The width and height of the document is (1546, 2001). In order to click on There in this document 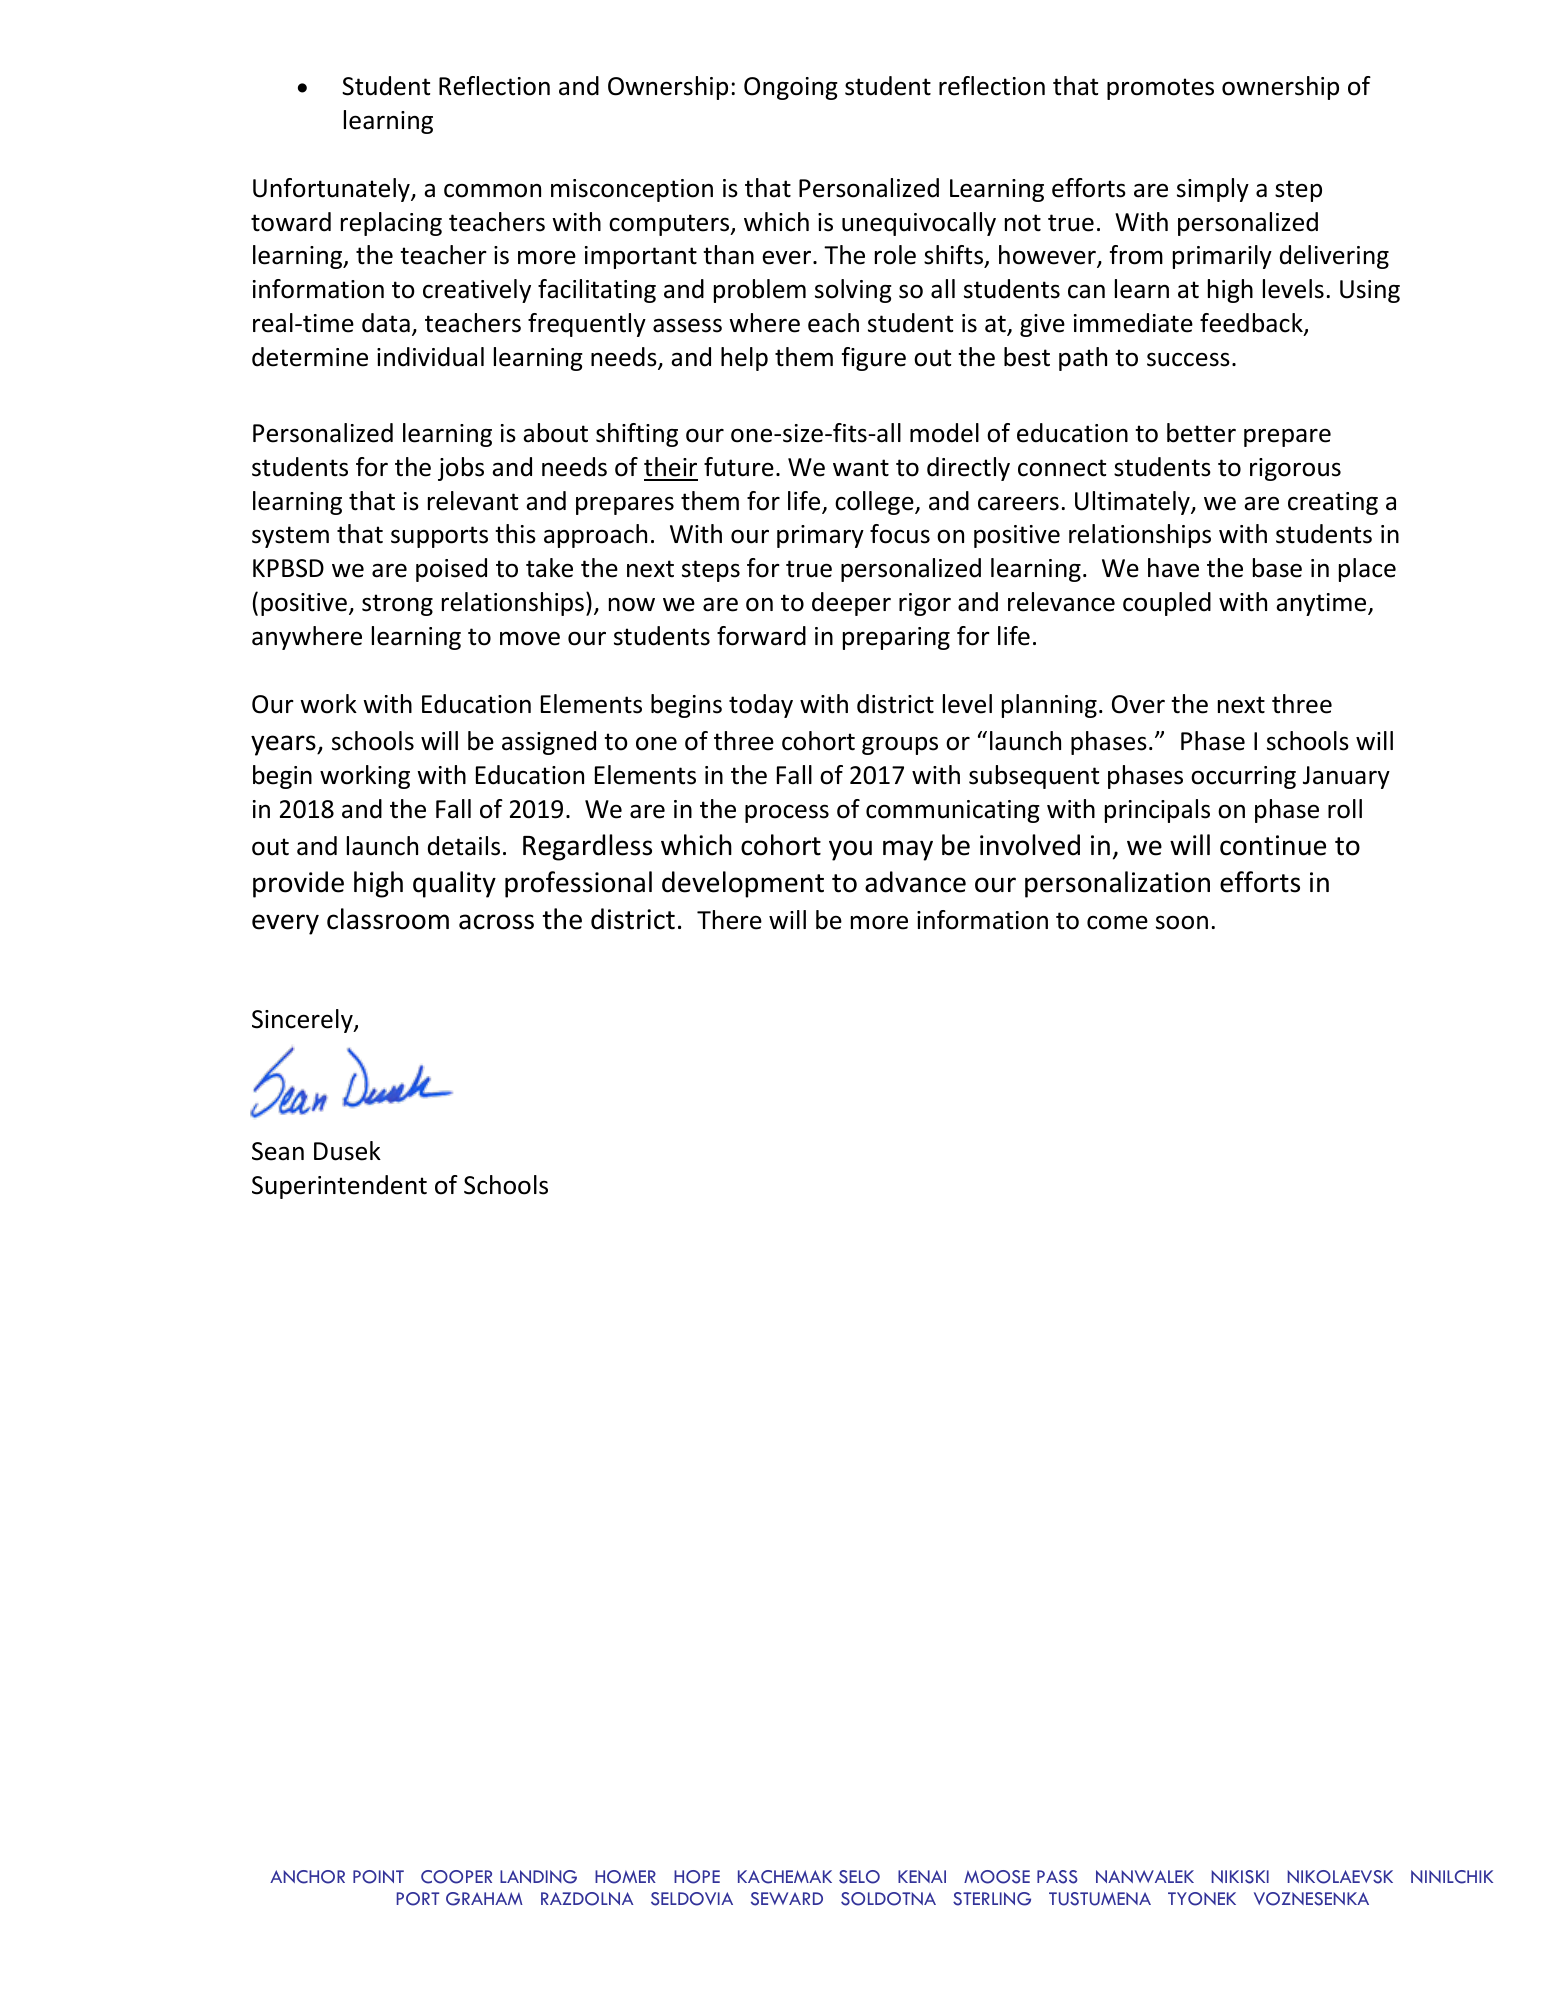, I will do `click(729, 920)`.
